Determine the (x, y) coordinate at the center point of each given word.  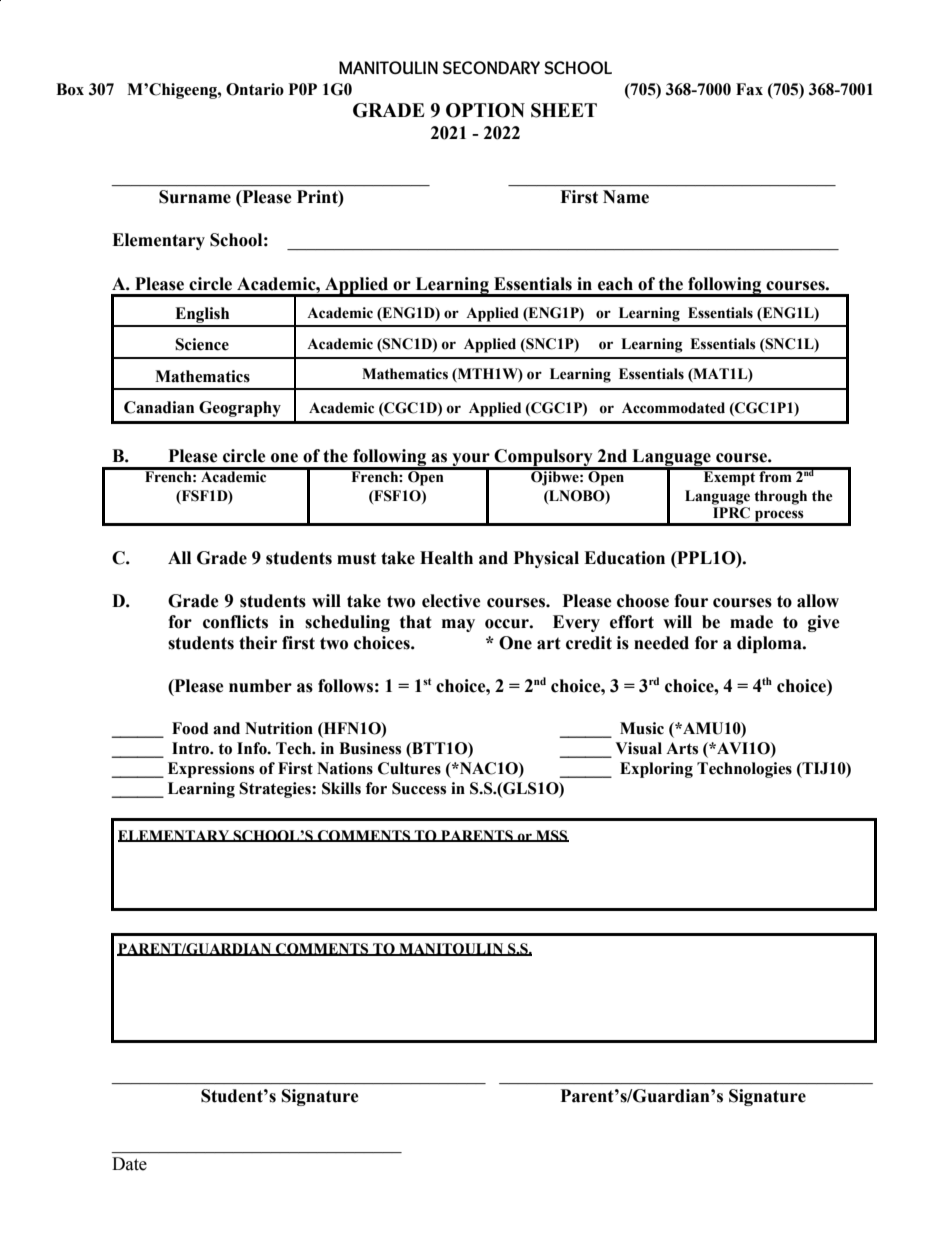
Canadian (159, 407)
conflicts (235, 622)
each (615, 284)
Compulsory (544, 459)
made (751, 622)
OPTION (485, 110)
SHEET (564, 110)
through (780, 497)
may (458, 625)
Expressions (211, 770)
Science (202, 344)
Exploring (656, 770)
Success (419, 788)
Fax (749, 89)
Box (70, 89)
